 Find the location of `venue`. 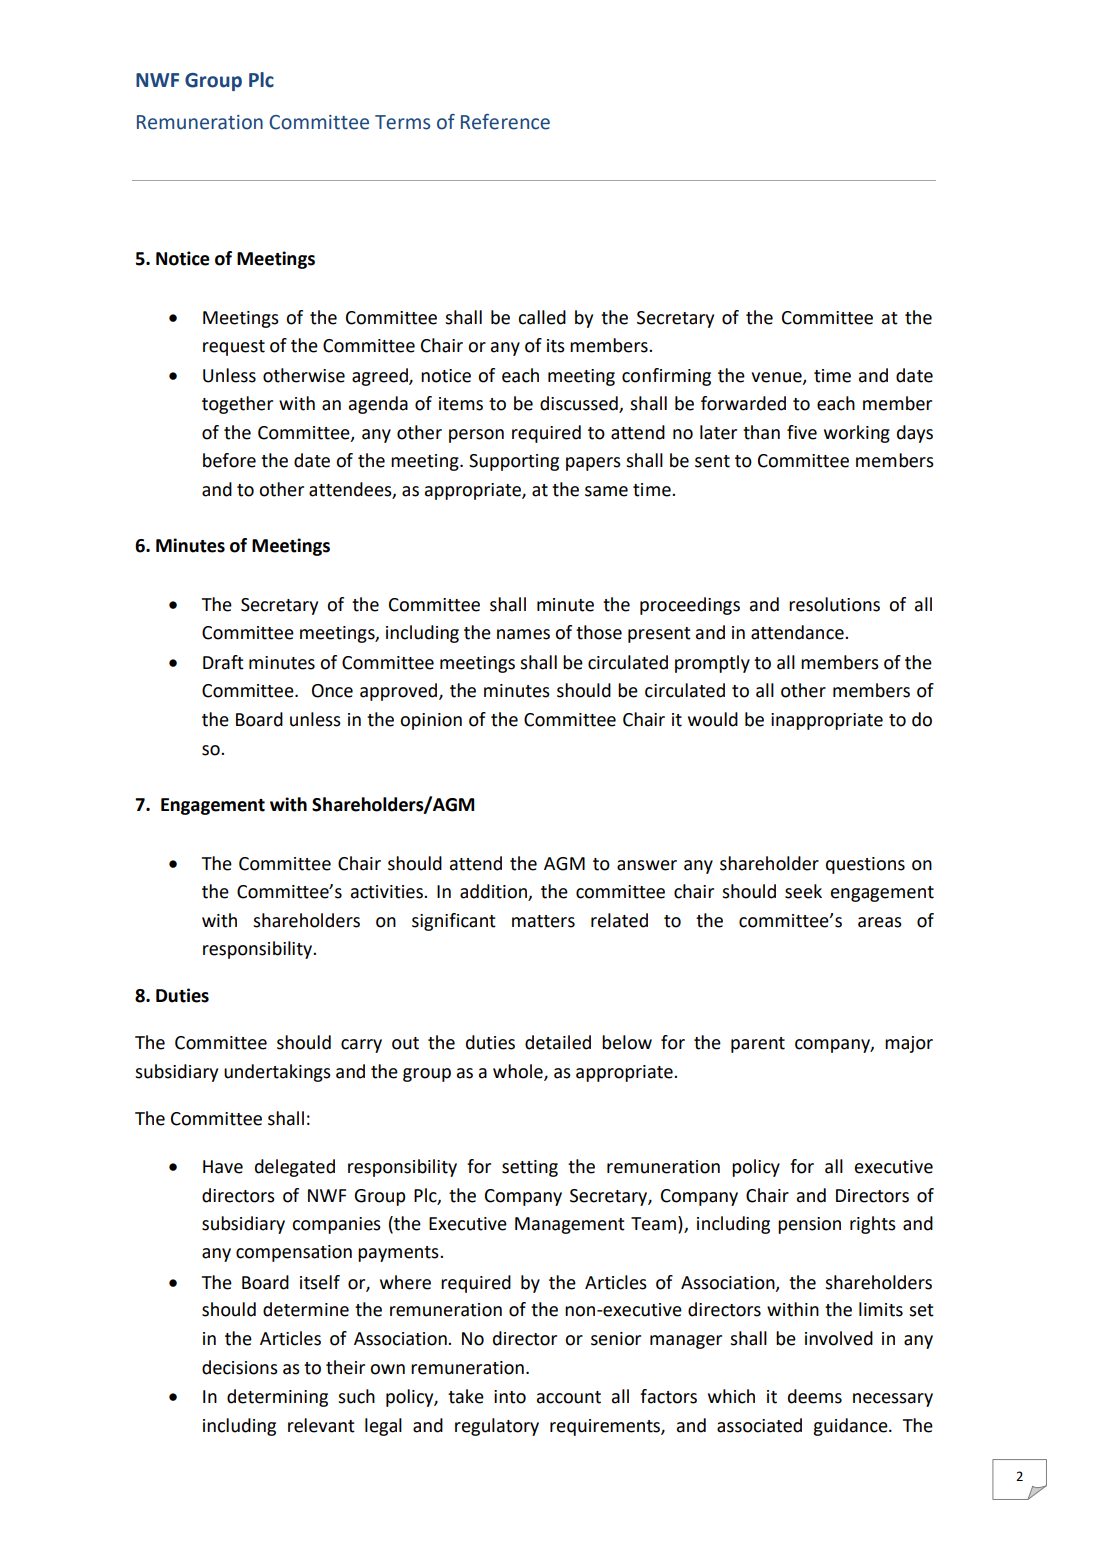

venue is located at coordinates (777, 378).
